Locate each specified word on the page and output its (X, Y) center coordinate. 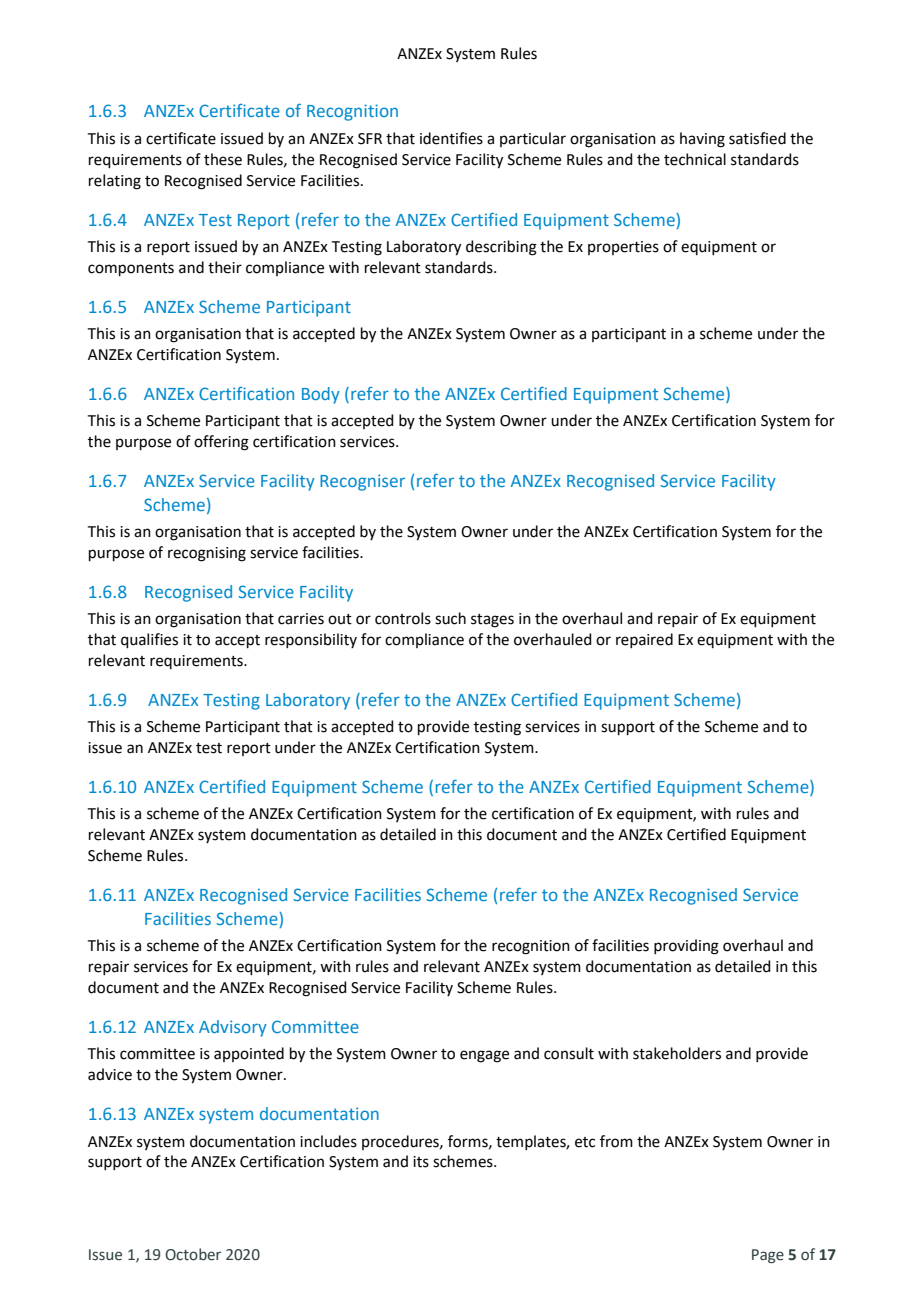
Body (321, 395)
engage (484, 1056)
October (193, 1254)
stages (492, 621)
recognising (207, 554)
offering (221, 443)
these (223, 159)
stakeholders (677, 1053)
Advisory (233, 1028)
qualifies (149, 640)
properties (623, 248)
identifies (451, 138)
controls (403, 618)
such (450, 618)
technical (695, 159)
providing (686, 947)
